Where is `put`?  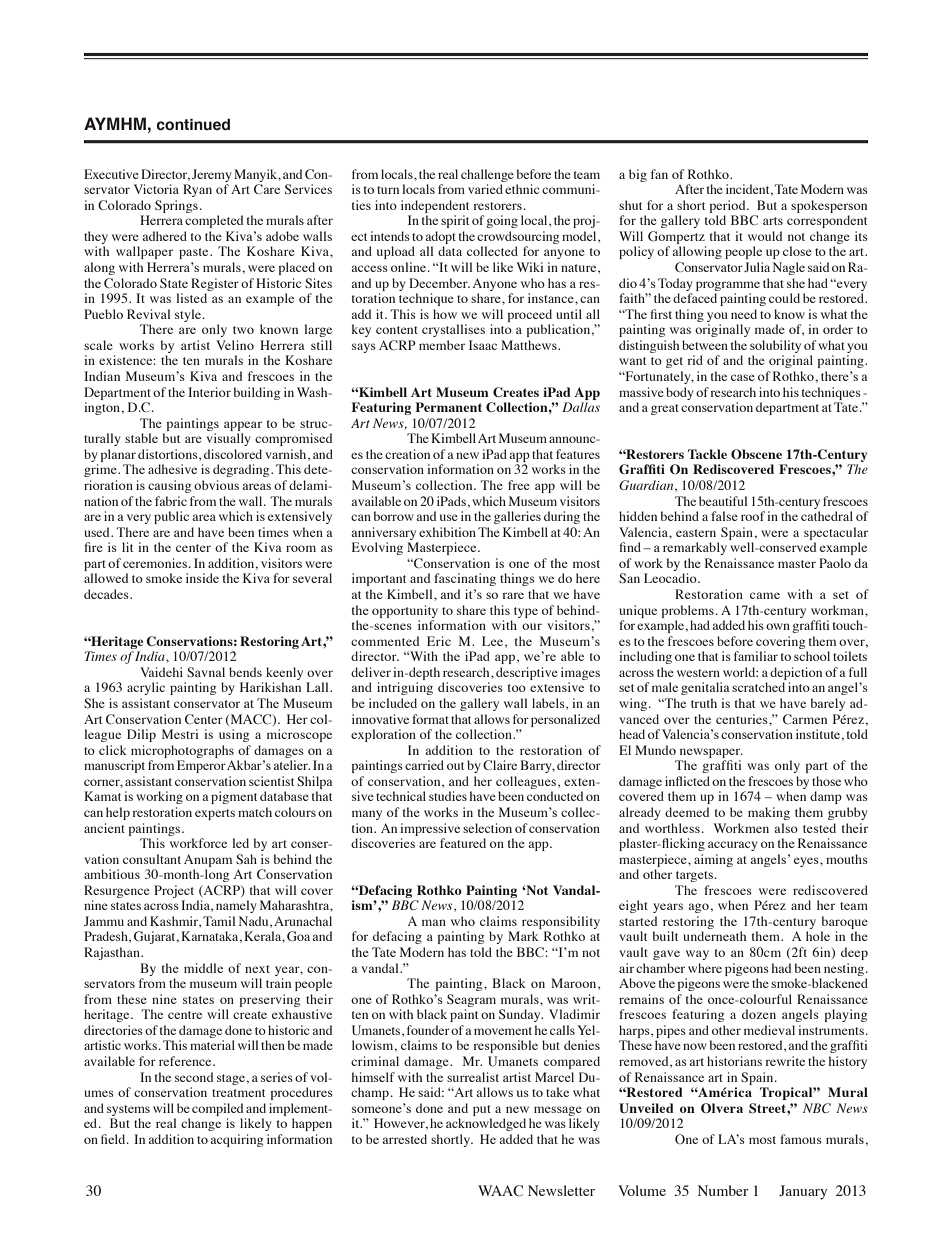 put is located at coordinates (482, 1110).
